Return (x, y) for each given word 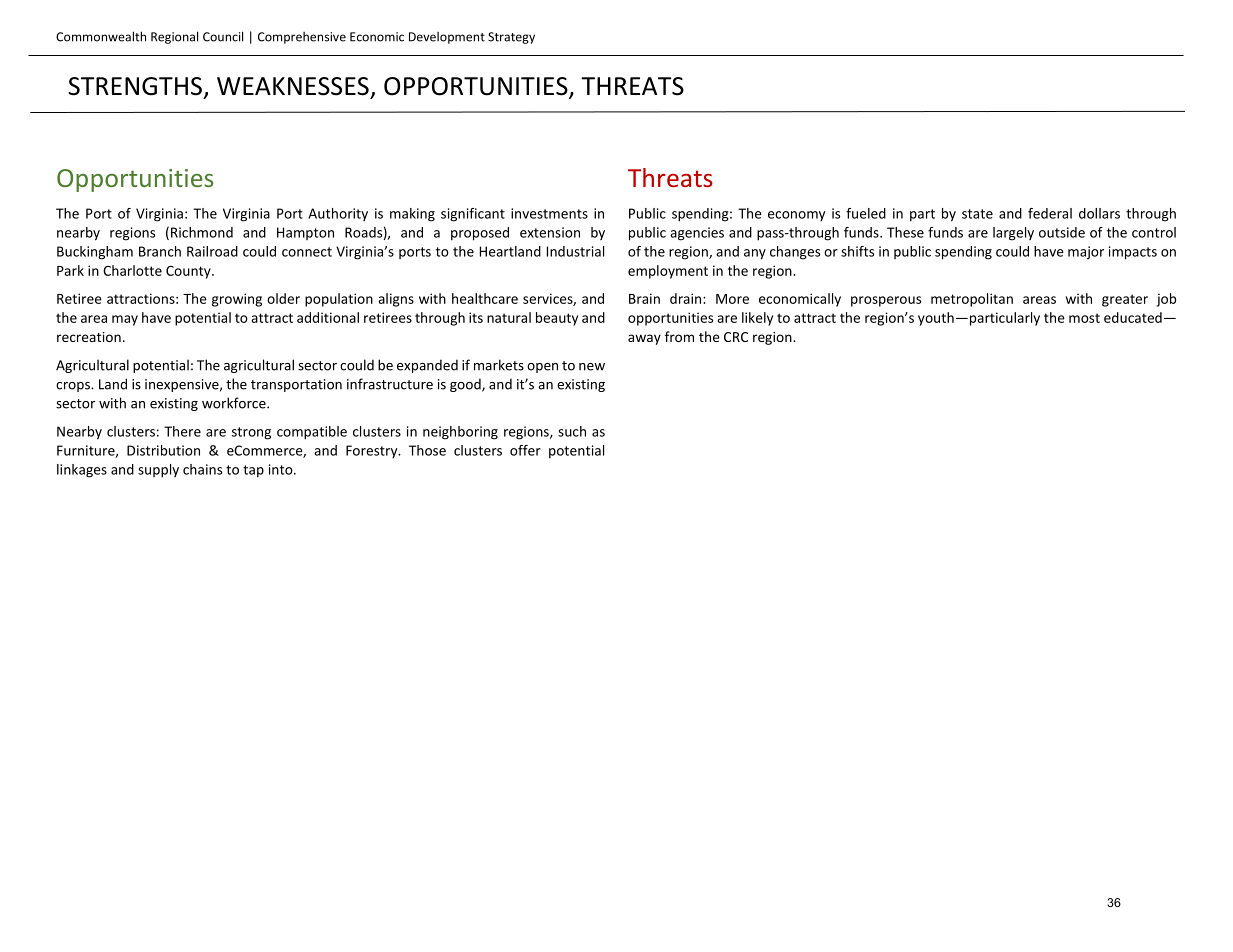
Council (223, 36)
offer (525, 450)
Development (447, 38)
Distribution (163, 450)
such (572, 431)
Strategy (511, 38)
